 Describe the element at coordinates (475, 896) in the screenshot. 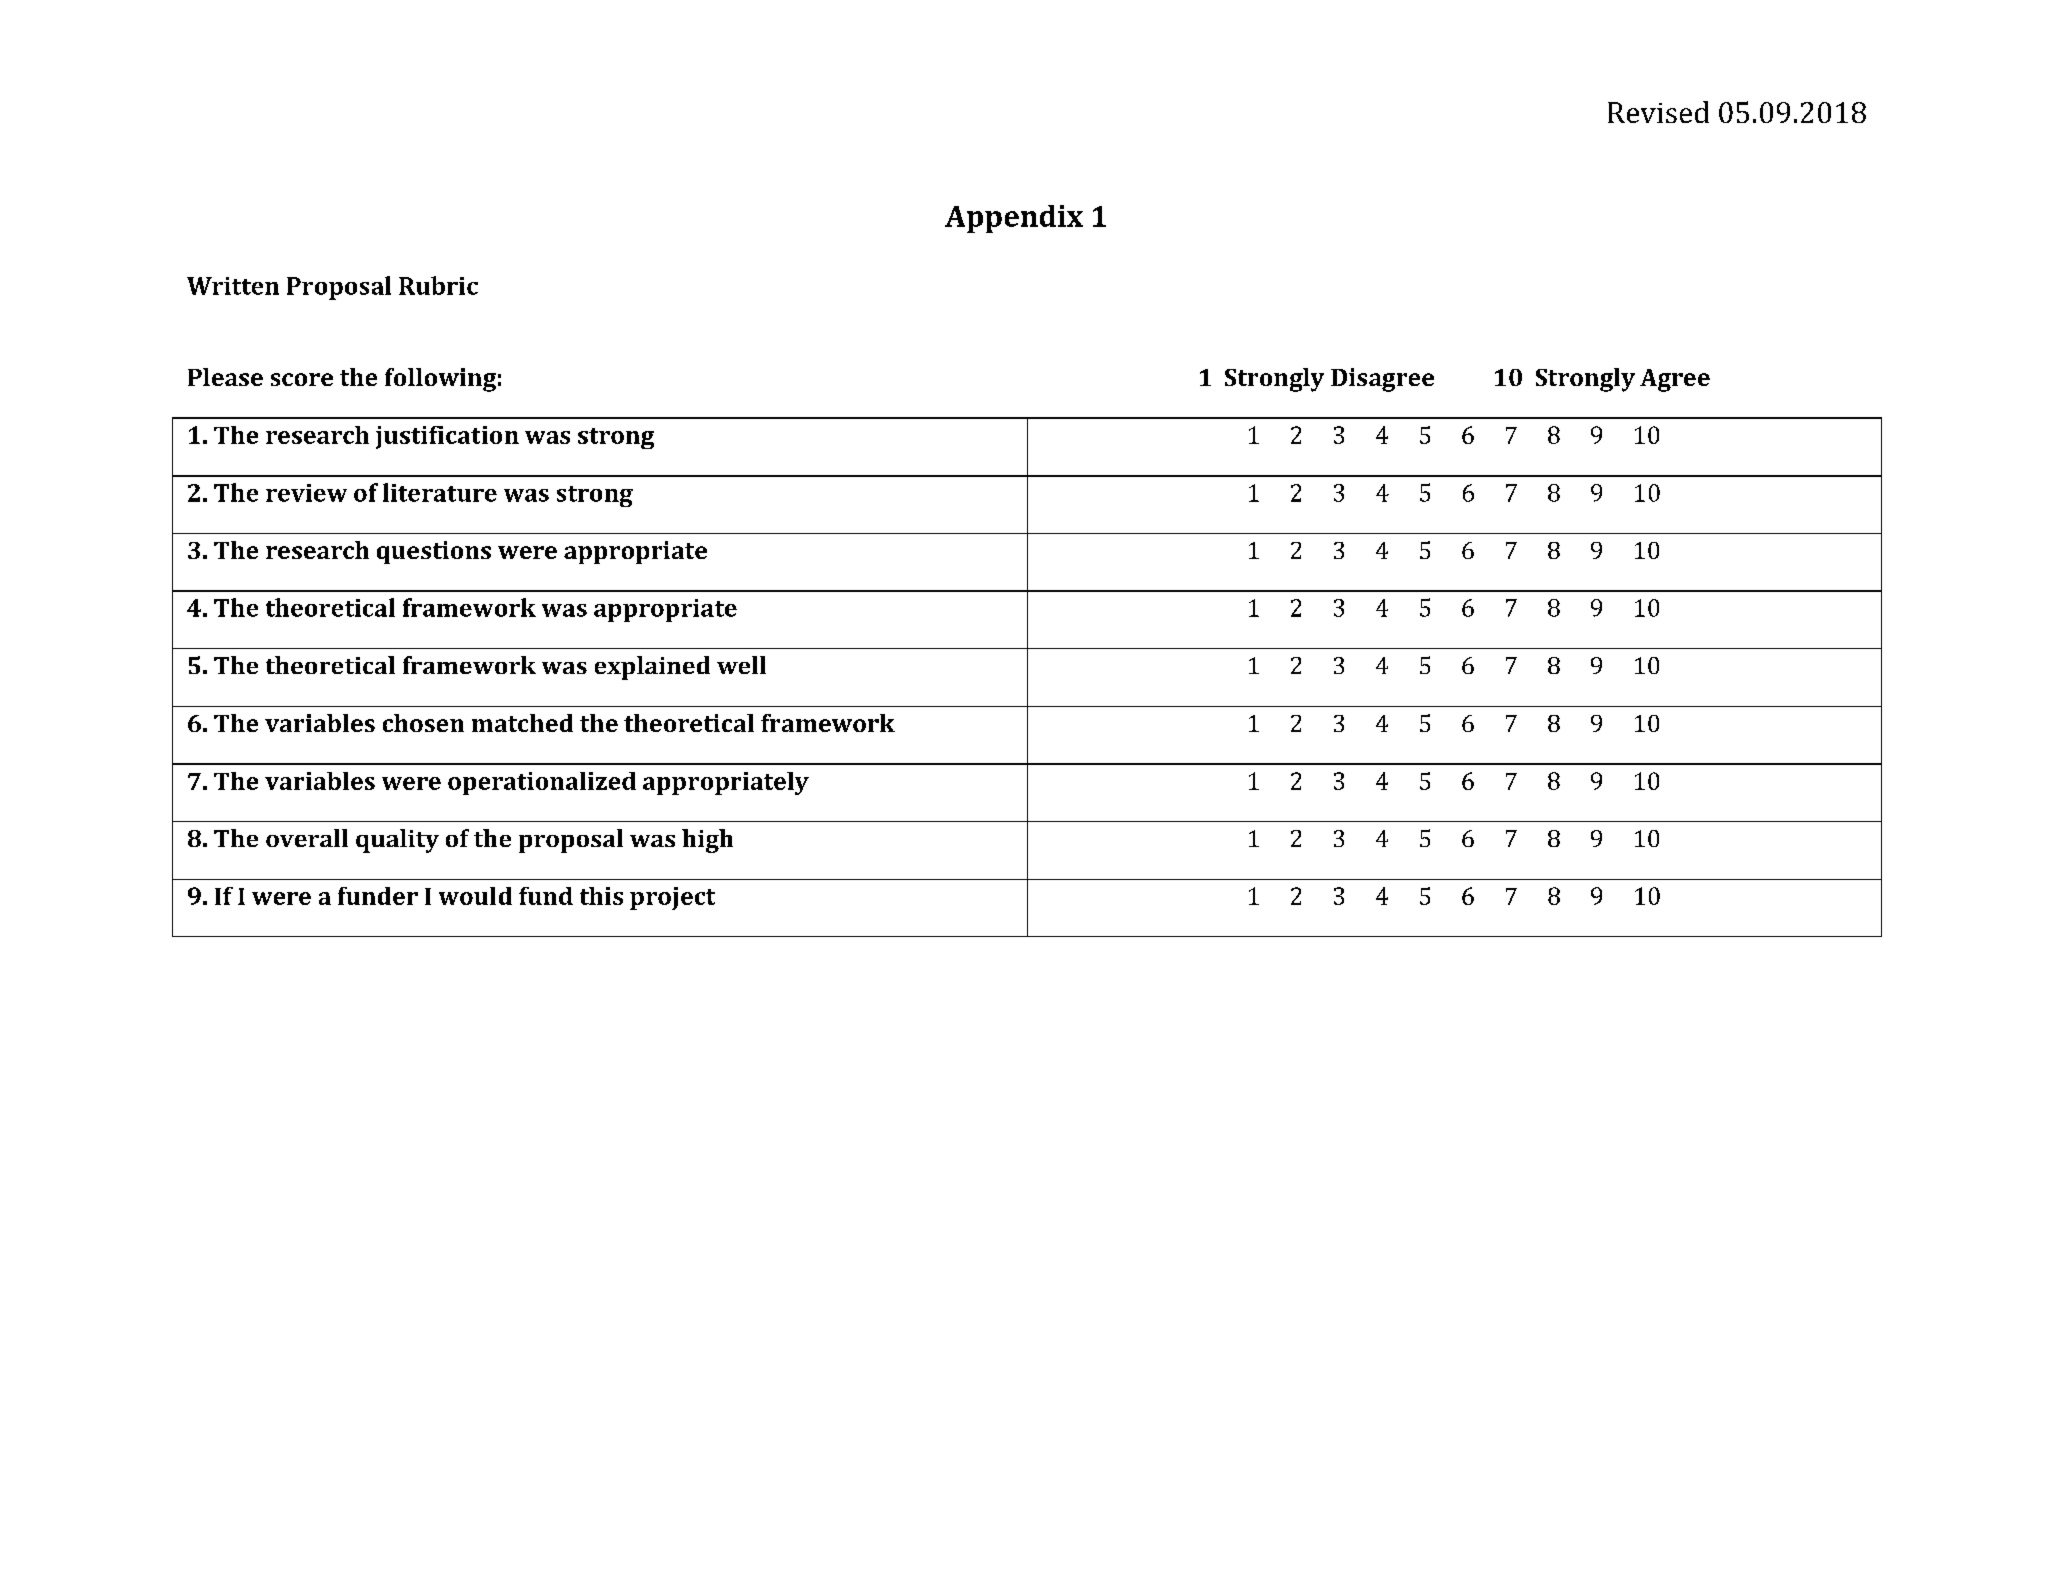

I see `would` at that location.
